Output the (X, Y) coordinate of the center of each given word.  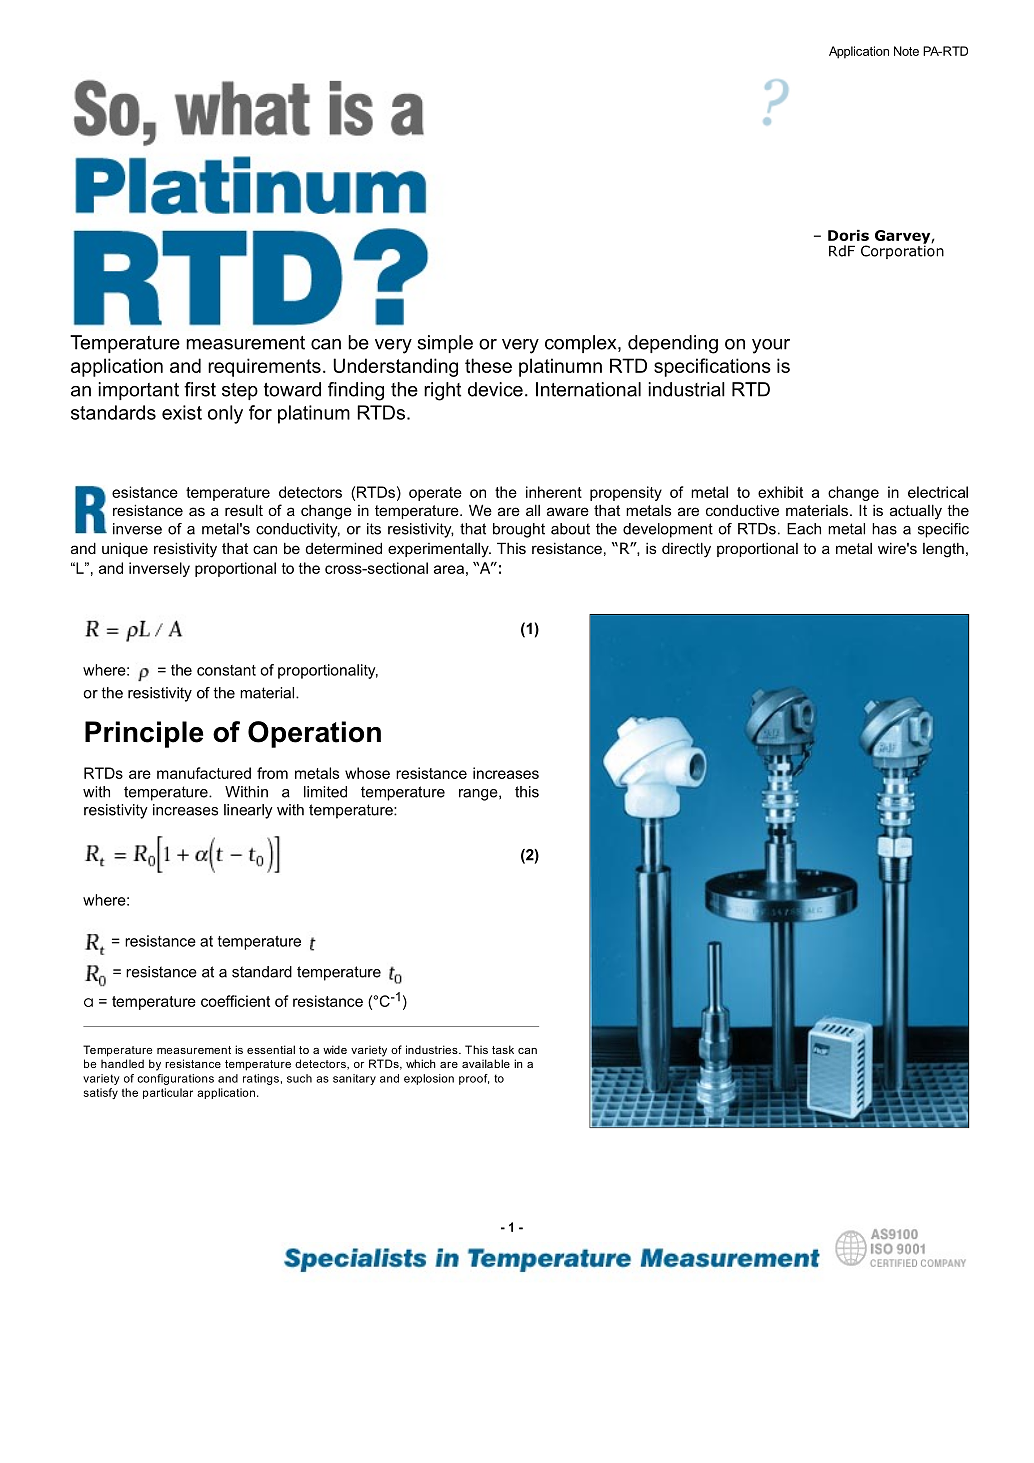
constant (226, 670)
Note (906, 51)
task (503, 1049)
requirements (264, 367)
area (449, 569)
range (479, 795)
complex (582, 344)
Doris (848, 235)
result (244, 510)
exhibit (780, 492)
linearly (248, 811)
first (200, 389)
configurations (175, 1079)
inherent (554, 492)
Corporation (902, 251)
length (943, 550)
